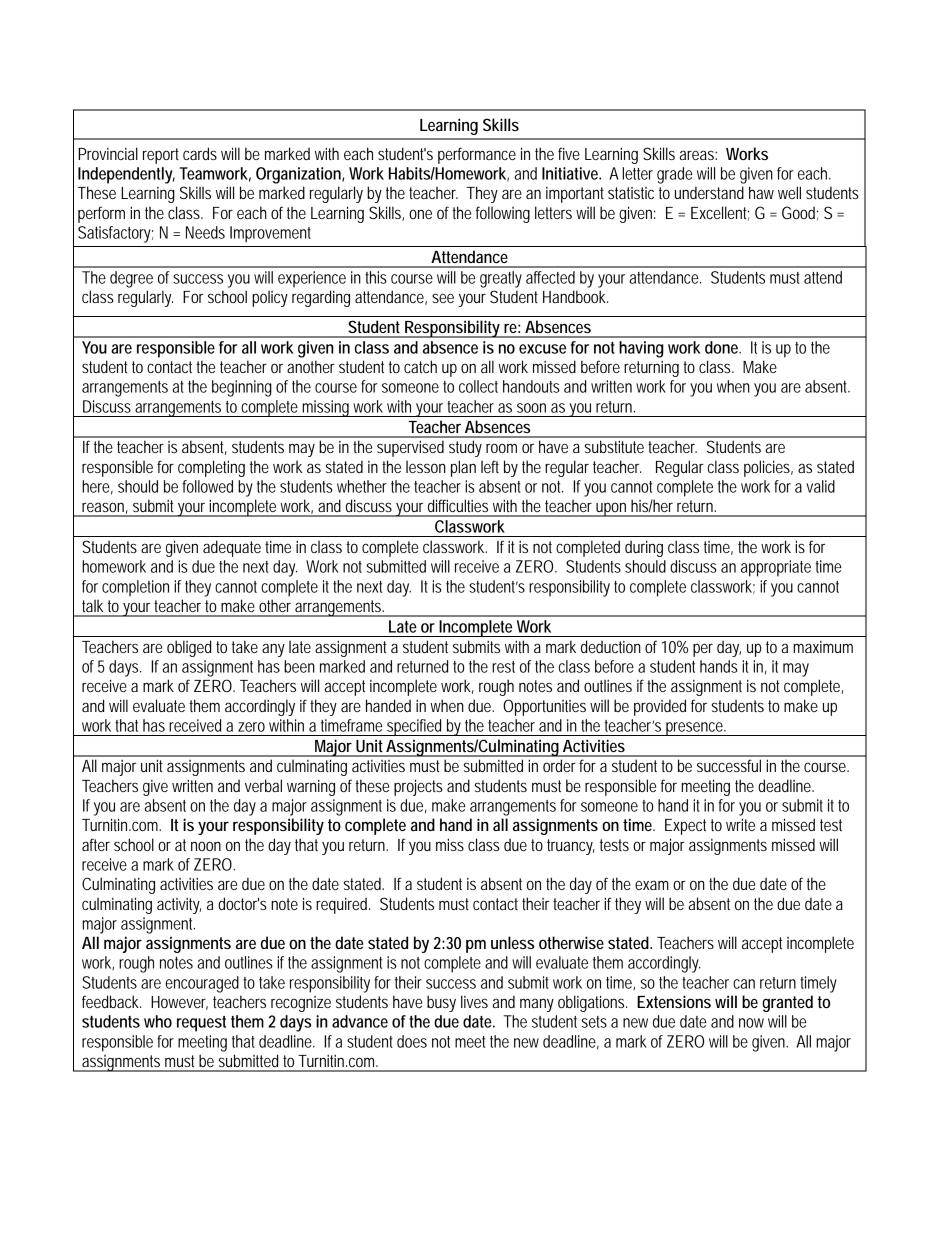 The width and height of the document is (952, 1233). Describe the element at coordinates (787, 1003) in the document. I see `granted` at that location.
